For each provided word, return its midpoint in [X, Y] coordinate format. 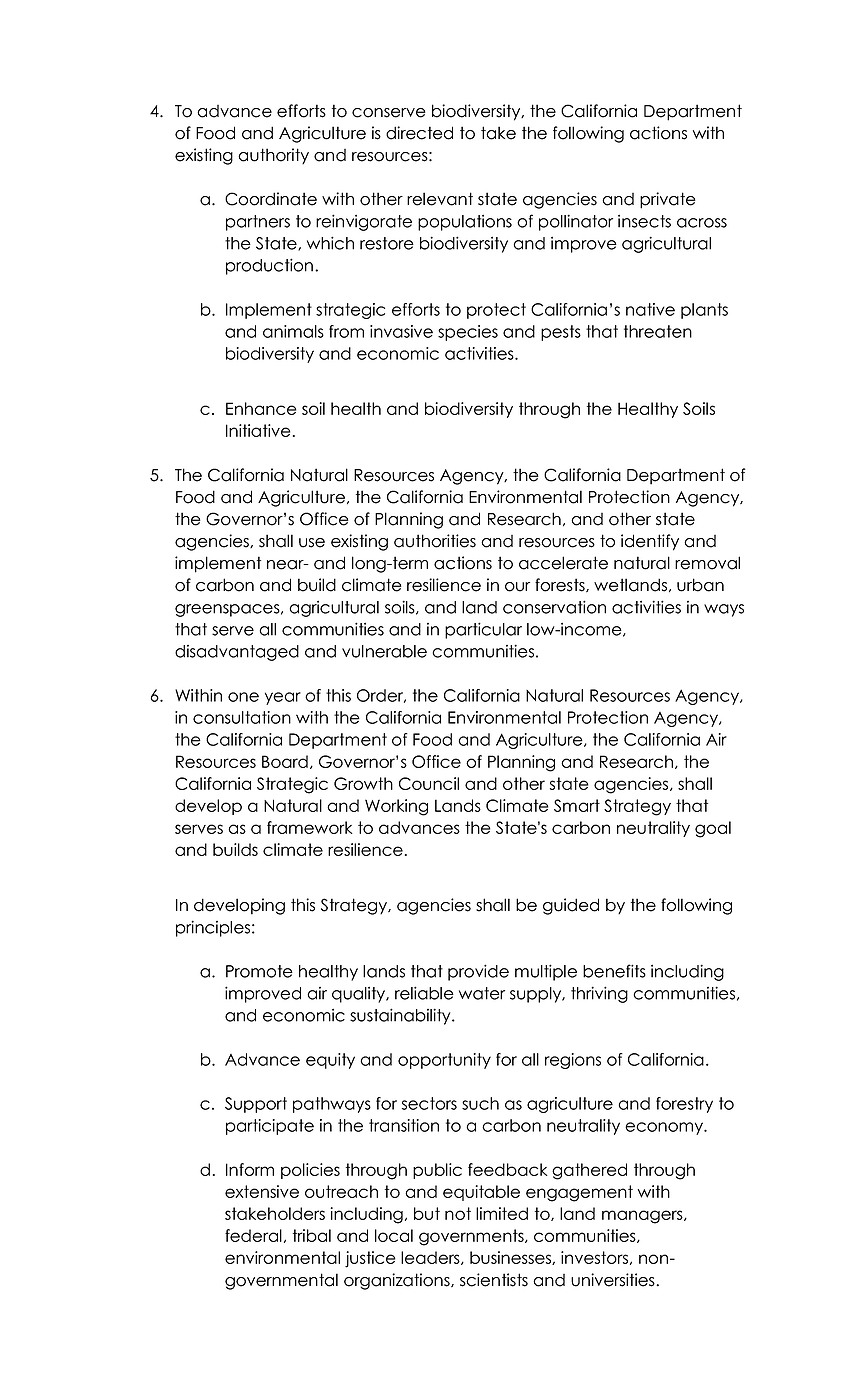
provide [478, 972]
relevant [440, 199]
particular [483, 630]
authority [273, 156]
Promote [259, 971]
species [468, 333]
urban [700, 585]
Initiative [258, 430]
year [283, 698]
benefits [614, 971]
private [668, 200]
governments [472, 1237]
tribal [312, 1235]
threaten [658, 331]
